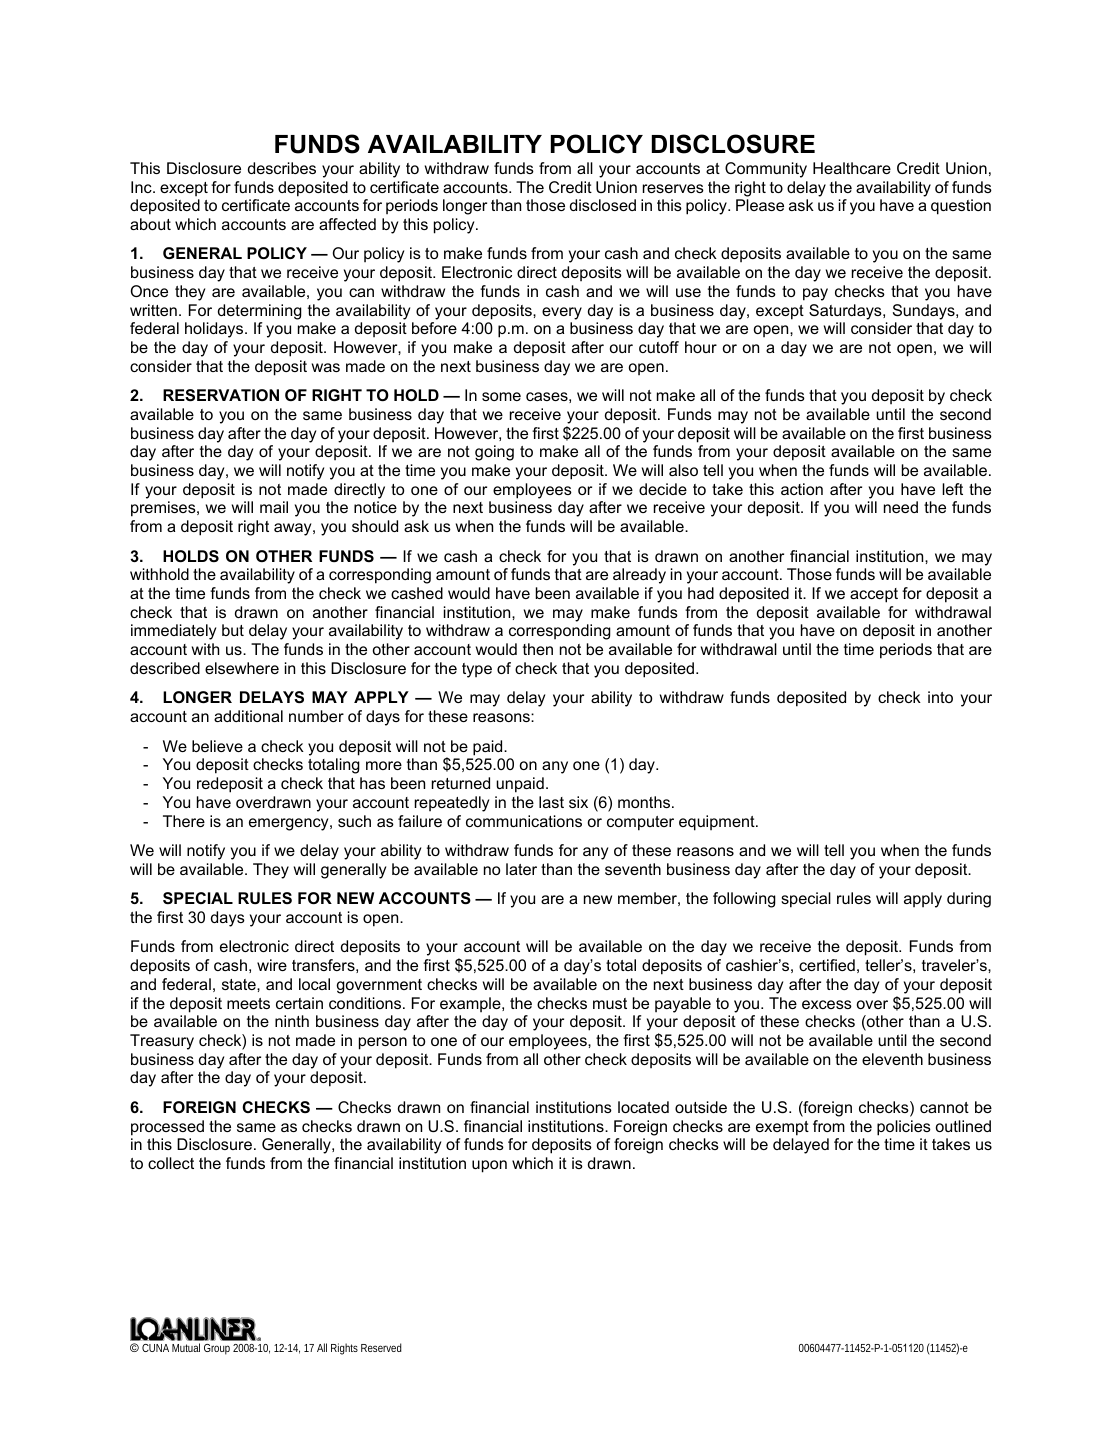 The height and width of the image is (1431, 1106). What do you see at coordinates (551, 802) in the image?
I see `last` at bounding box center [551, 802].
